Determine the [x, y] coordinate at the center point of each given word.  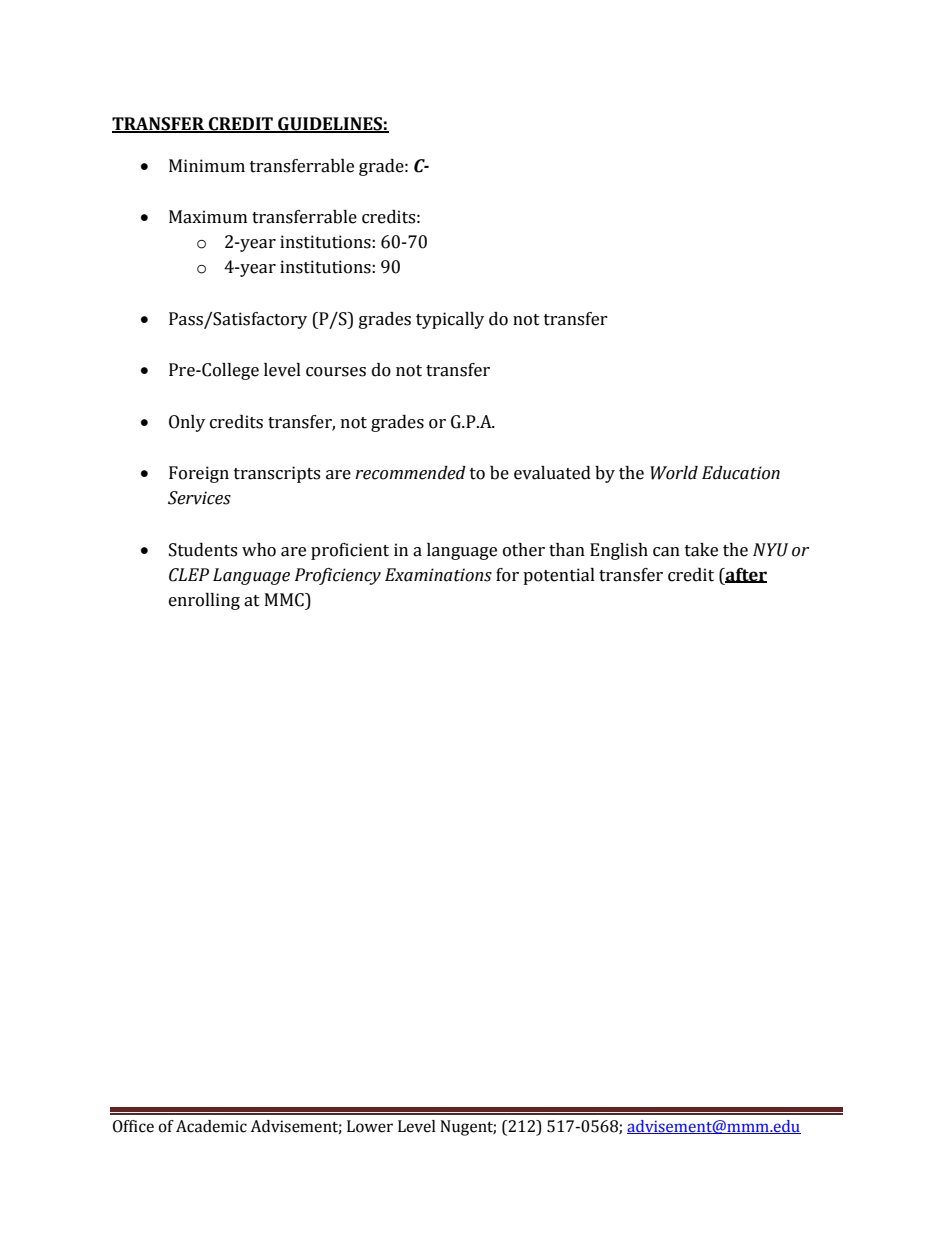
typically [450, 320]
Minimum [207, 166]
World [674, 473]
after [745, 575]
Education [741, 473]
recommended [410, 473]
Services [199, 498]
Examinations [438, 575]
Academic [211, 1126]
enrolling [204, 601]
